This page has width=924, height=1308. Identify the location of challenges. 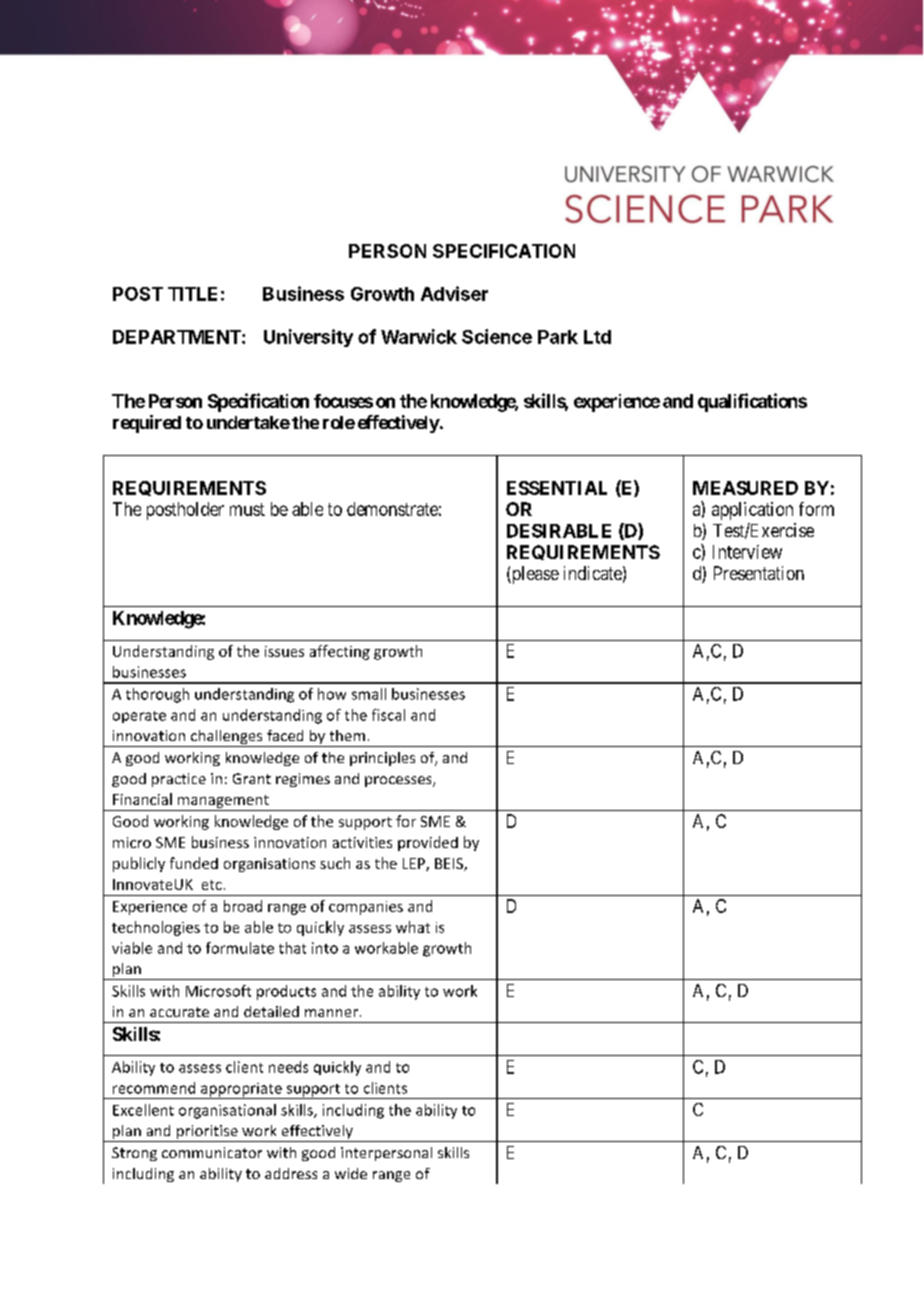
(226, 738).
